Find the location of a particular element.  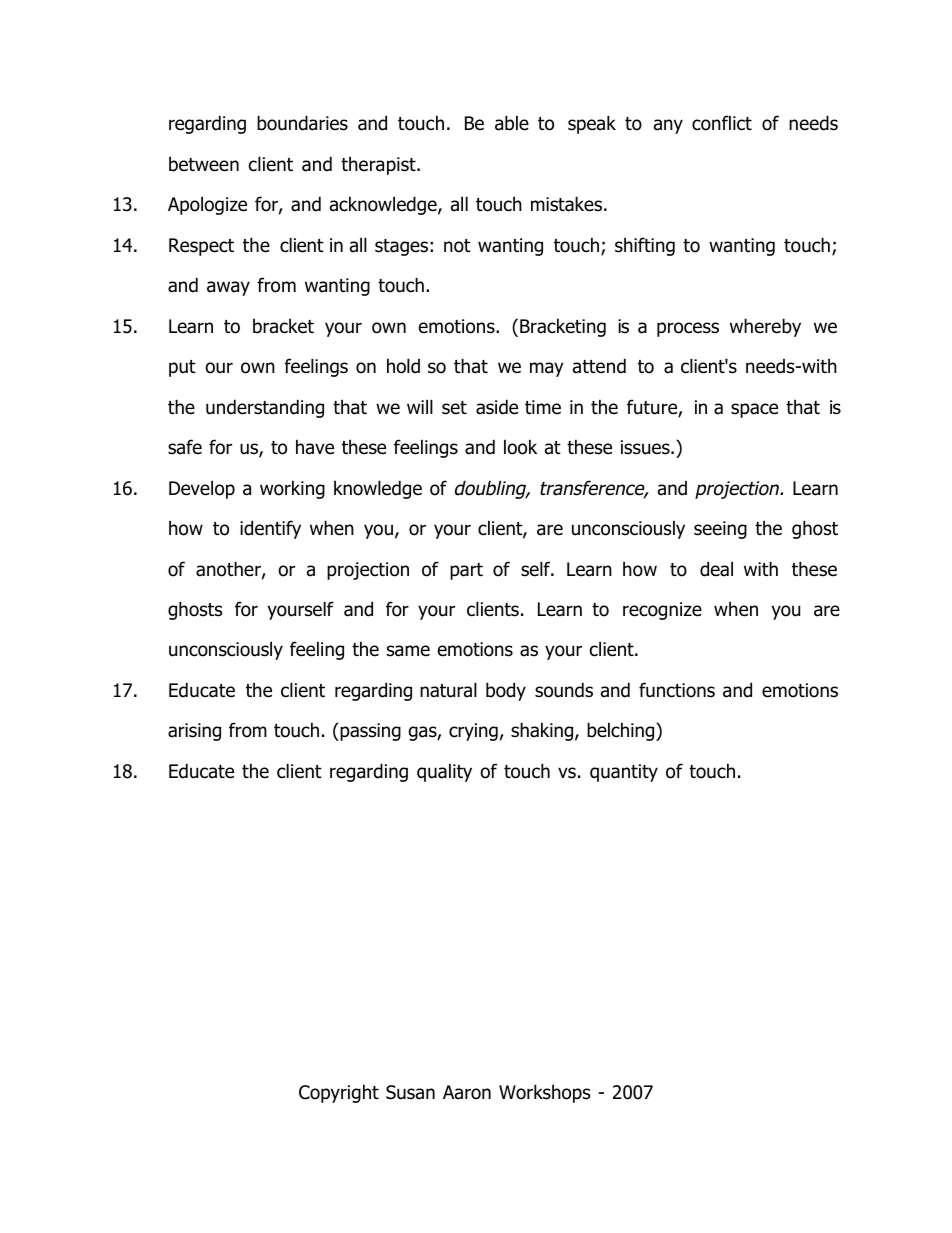

identify is located at coordinates (270, 529).
